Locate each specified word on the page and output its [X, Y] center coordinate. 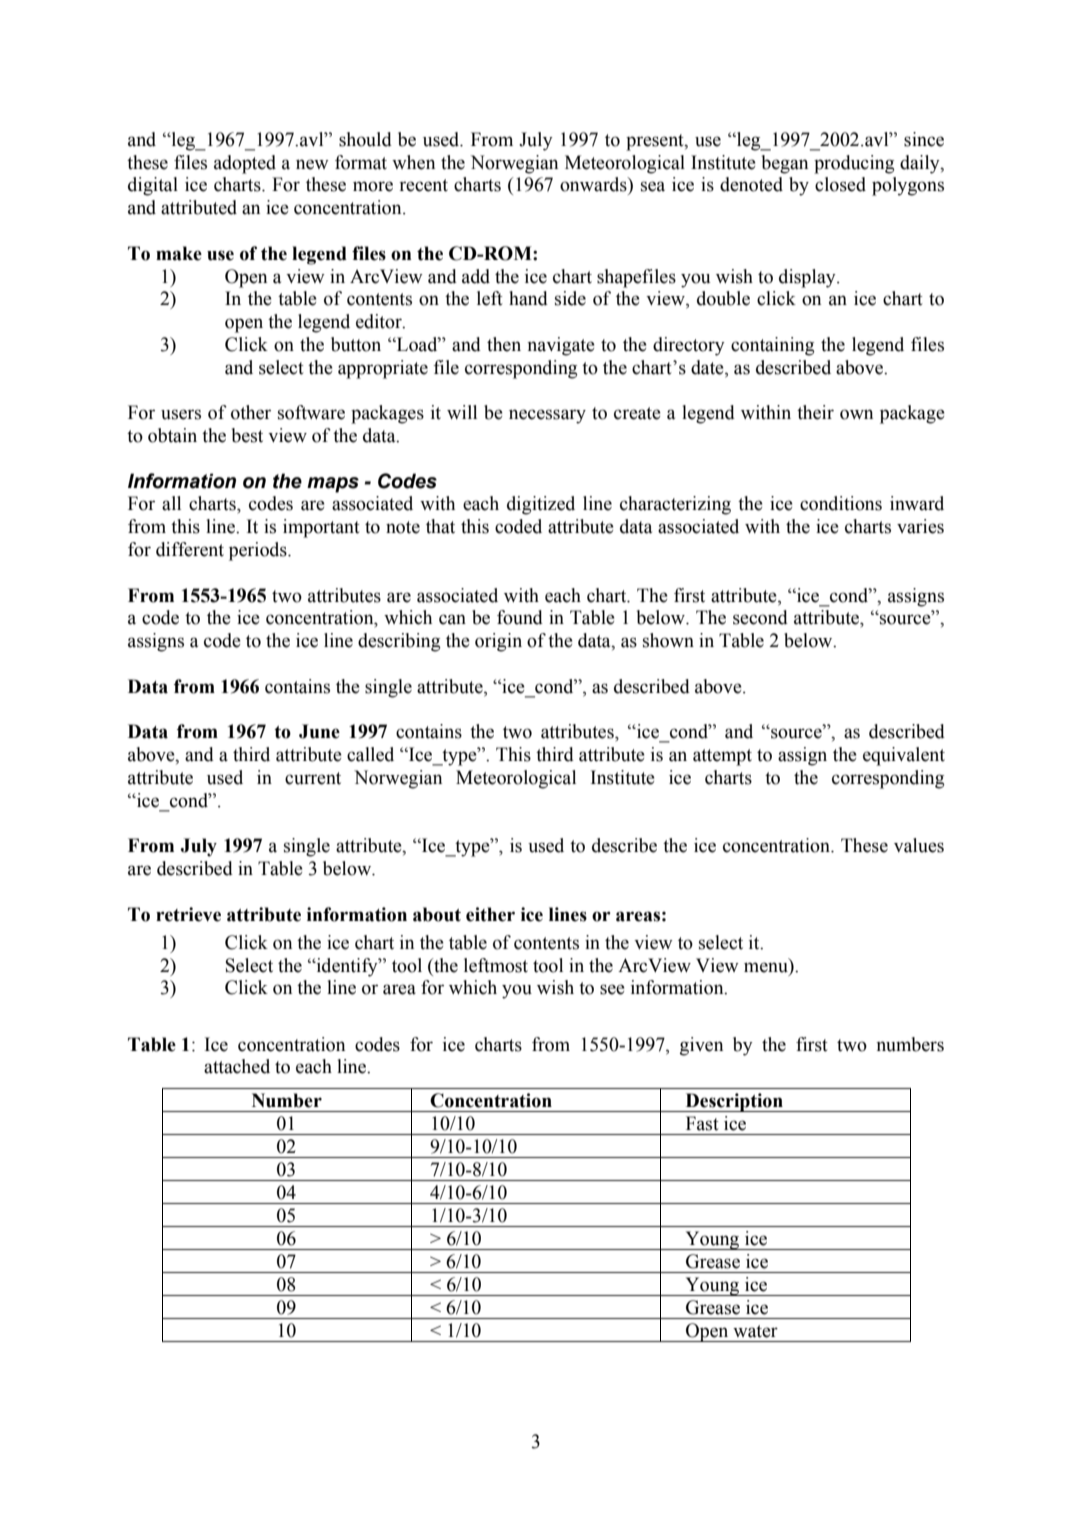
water [755, 1331]
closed [840, 184]
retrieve [188, 914]
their [815, 412]
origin [498, 642]
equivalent [904, 756]
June [319, 731]
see [612, 989]
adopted [245, 164]
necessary [547, 416]
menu [766, 967]
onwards [594, 184]
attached [237, 1066]
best [247, 435]
